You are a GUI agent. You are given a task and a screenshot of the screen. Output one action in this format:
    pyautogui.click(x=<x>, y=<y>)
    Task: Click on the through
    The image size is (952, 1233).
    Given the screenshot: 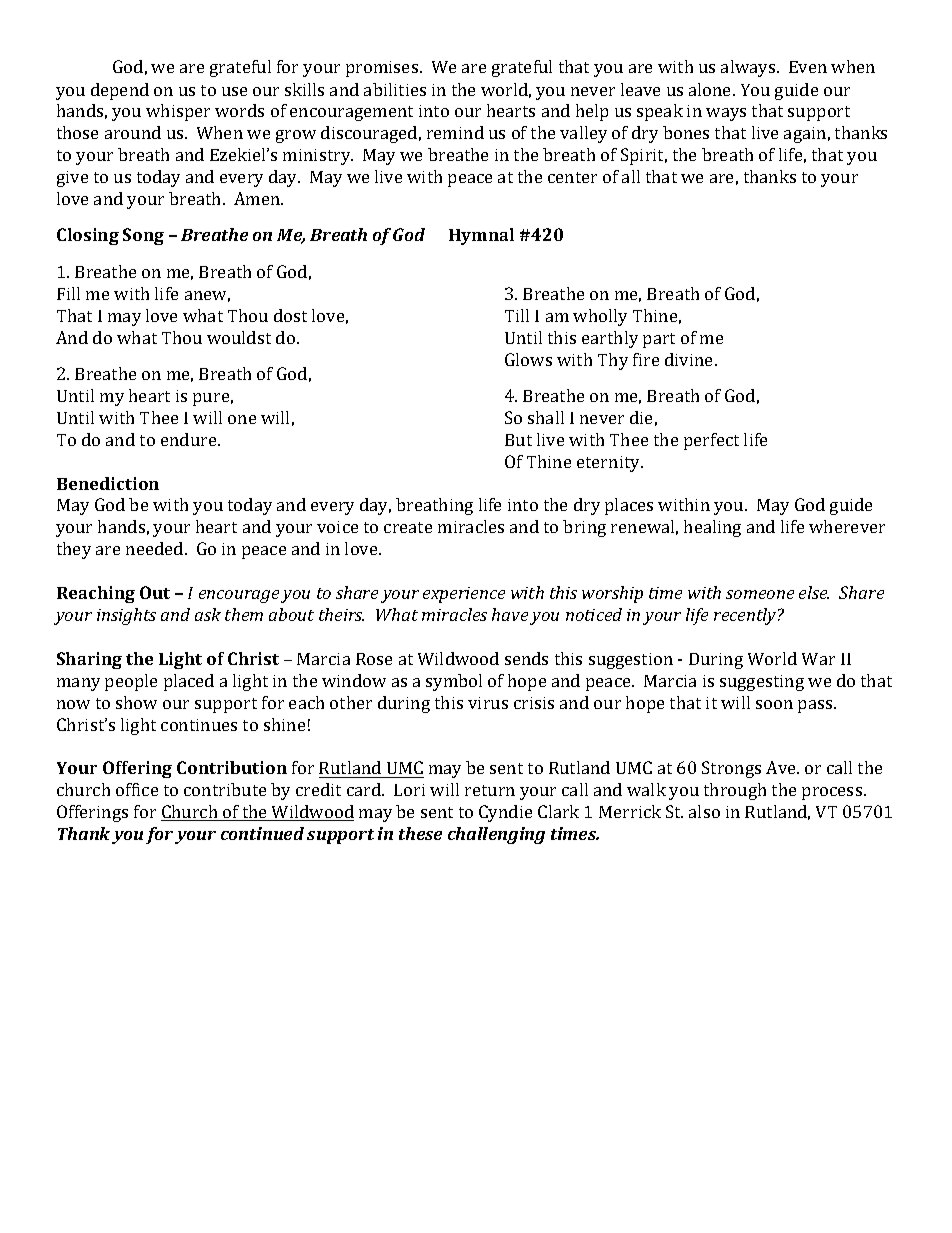 What is the action you would take?
    pyautogui.click(x=735, y=791)
